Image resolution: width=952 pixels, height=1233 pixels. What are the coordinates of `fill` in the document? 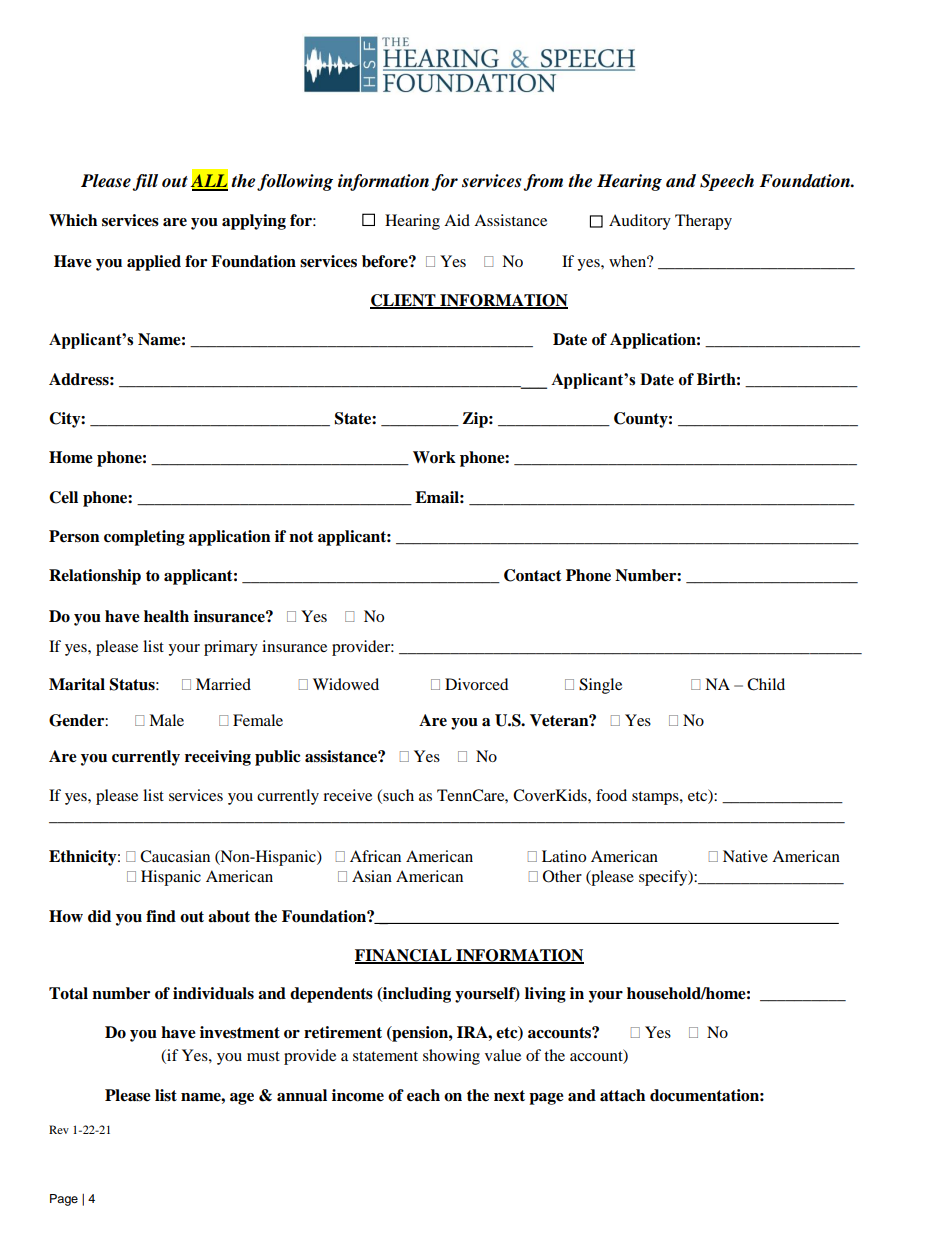 It's located at (145, 182).
